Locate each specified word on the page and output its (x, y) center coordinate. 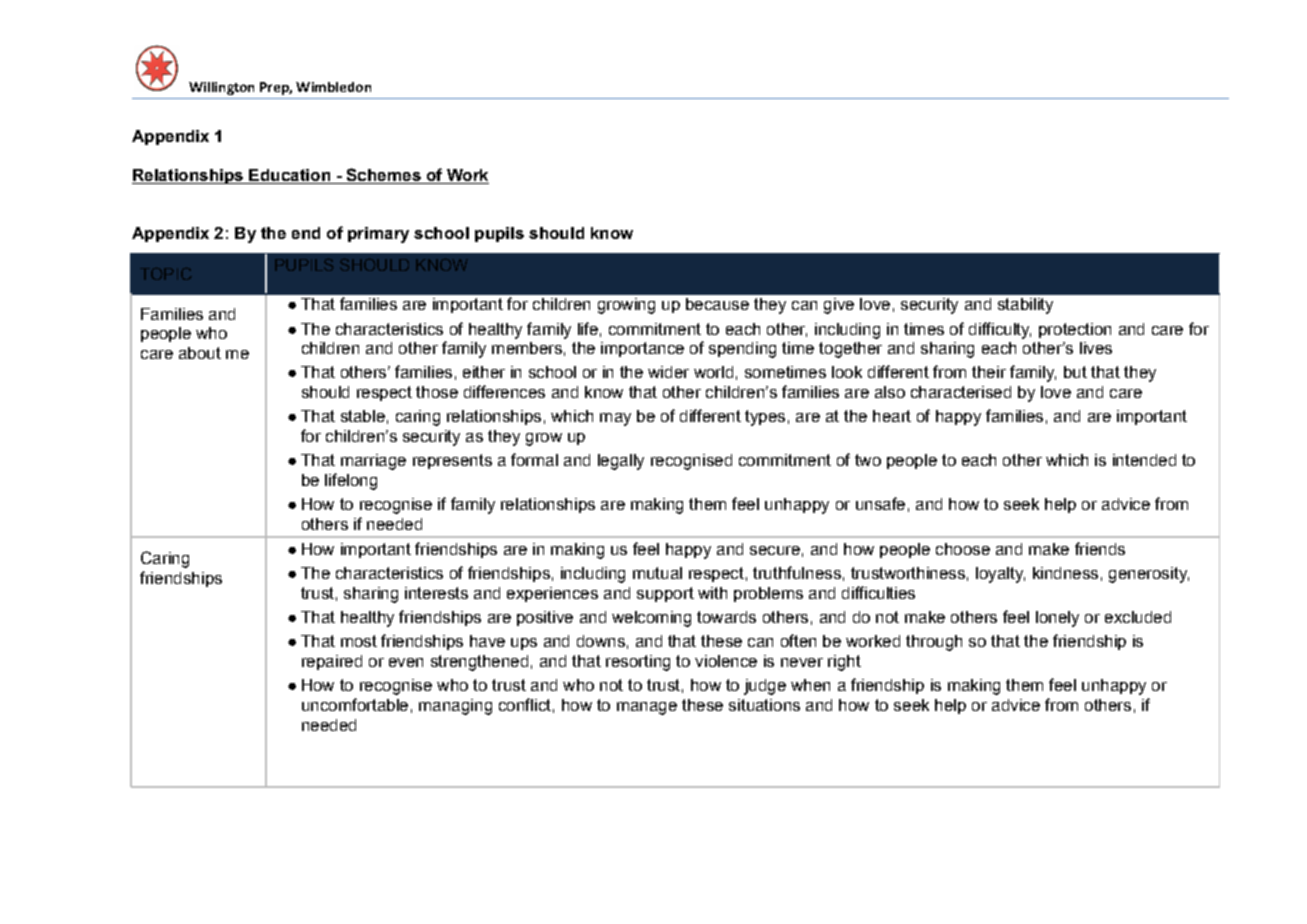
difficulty (1000, 330)
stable (363, 416)
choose (963, 549)
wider (668, 372)
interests (436, 593)
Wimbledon (333, 87)
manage (647, 708)
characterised (961, 392)
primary (378, 235)
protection (1075, 330)
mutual (657, 573)
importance (642, 349)
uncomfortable (355, 704)
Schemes (383, 176)
